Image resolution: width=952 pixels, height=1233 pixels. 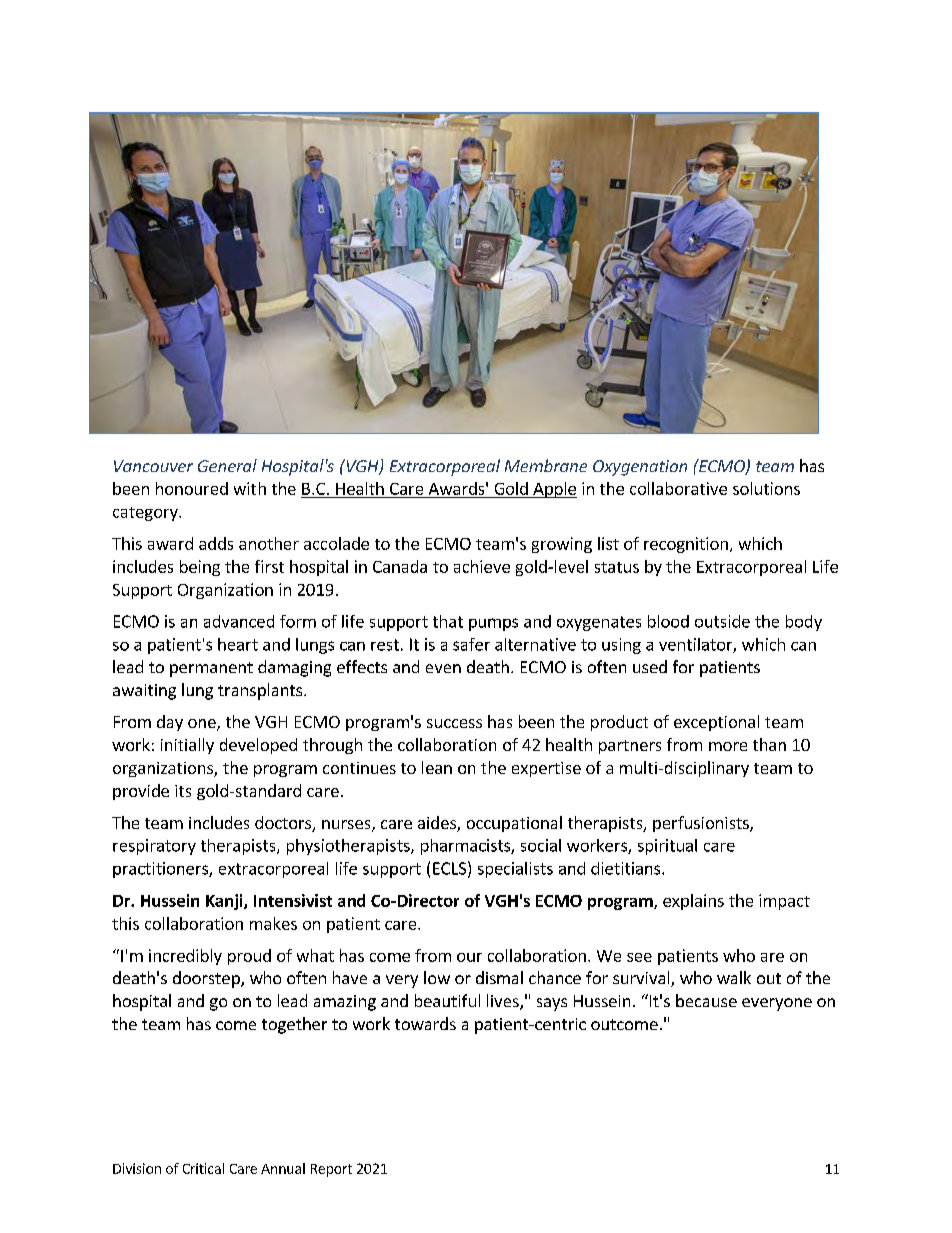 I want to click on solutions, so click(x=766, y=488).
